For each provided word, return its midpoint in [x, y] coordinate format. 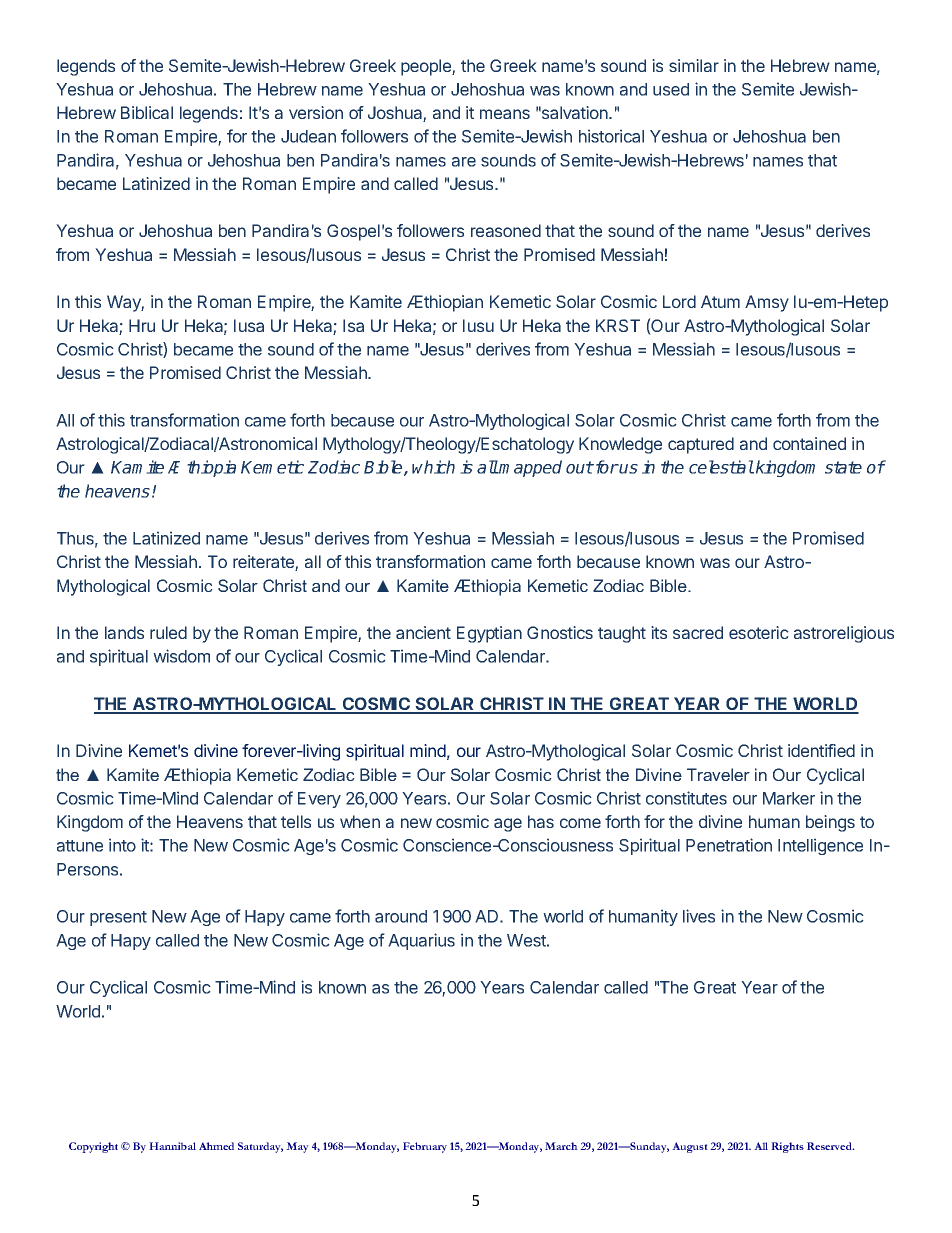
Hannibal [172, 1146]
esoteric [759, 632]
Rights [787, 1147]
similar [694, 65]
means [505, 114]
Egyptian [489, 634]
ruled [168, 632]
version [316, 112]
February [425, 1147]
